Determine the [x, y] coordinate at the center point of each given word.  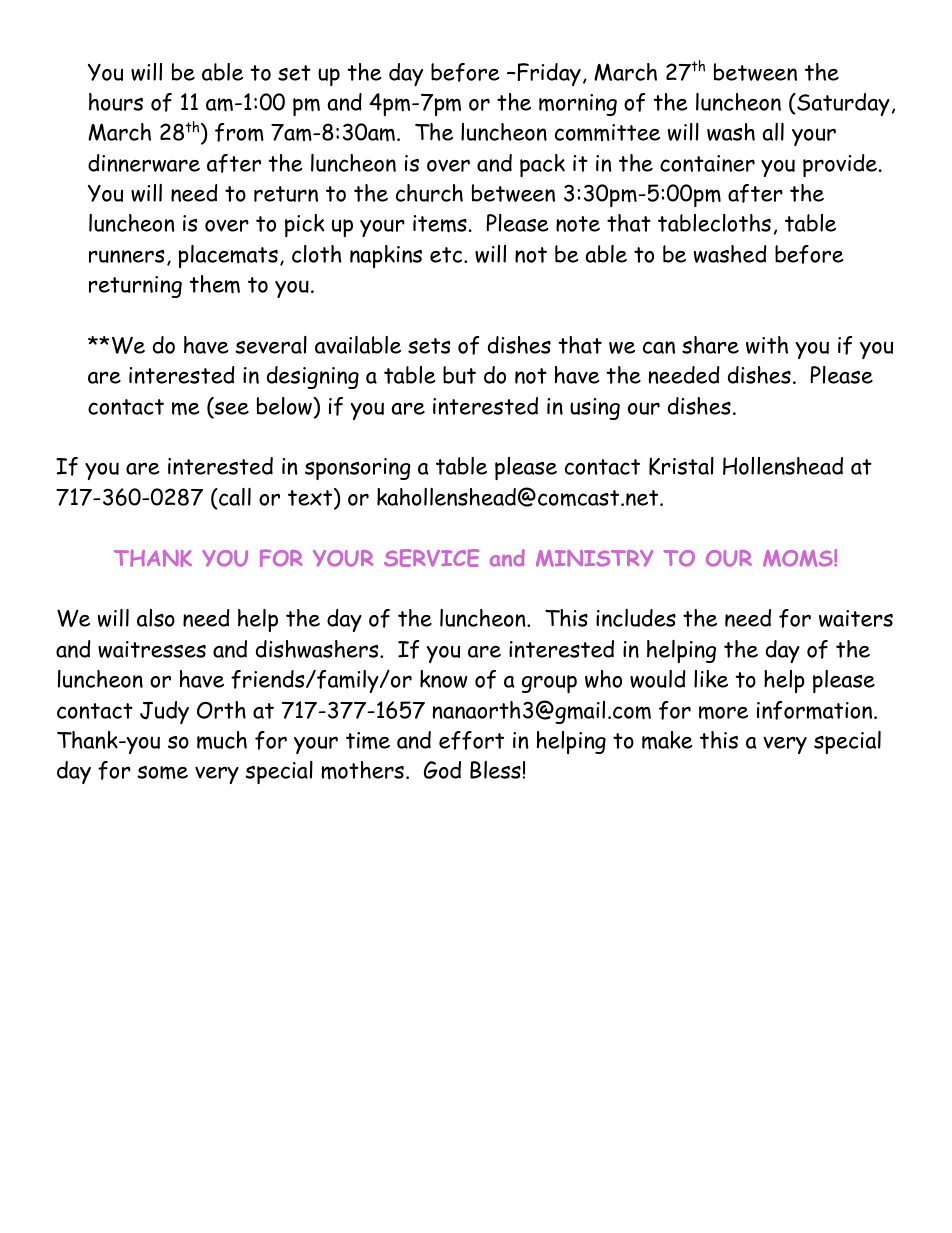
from [239, 132]
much [222, 740]
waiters [856, 618]
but [459, 375]
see [230, 409]
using [595, 409]
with [767, 345]
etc [447, 255]
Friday [549, 74]
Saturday [842, 104]
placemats [228, 256]
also [156, 618]
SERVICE [431, 558]
